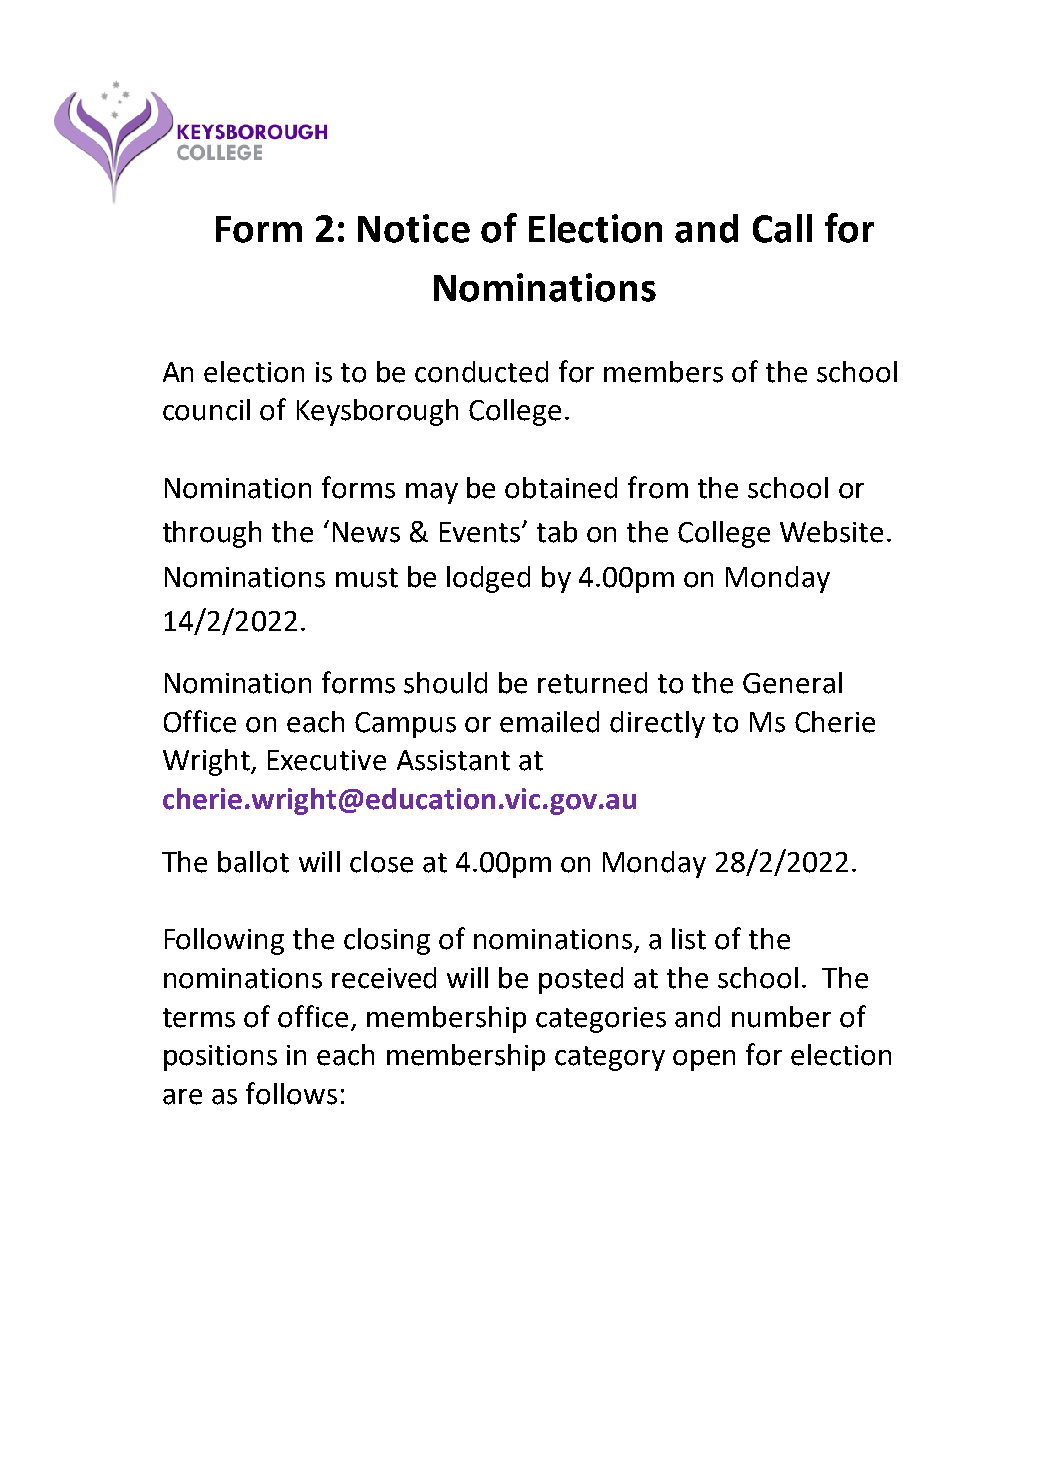 The image size is (1046, 1480). What do you see at coordinates (445, 683) in the screenshot?
I see `should` at bounding box center [445, 683].
